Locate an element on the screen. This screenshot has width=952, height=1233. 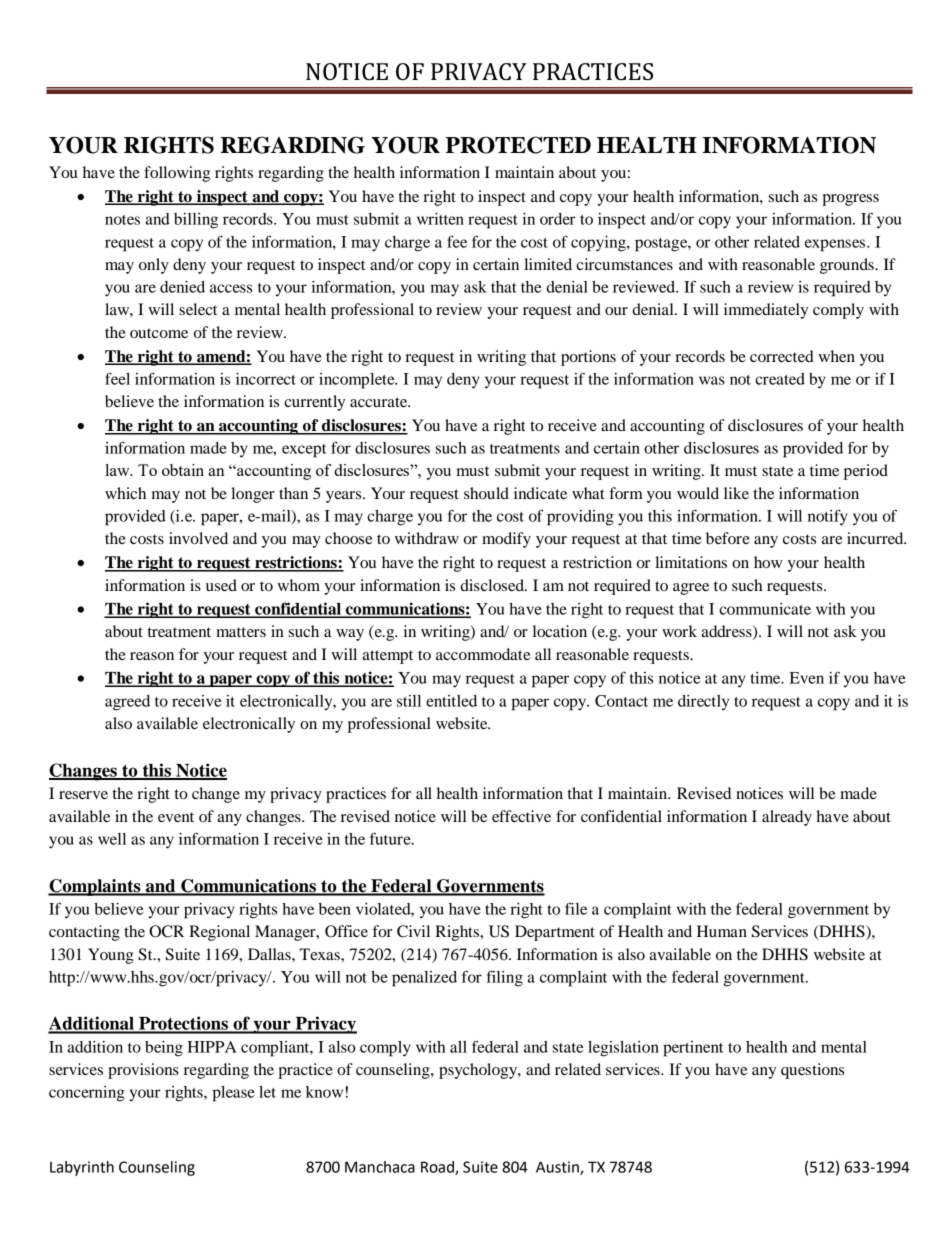
progress is located at coordinates (850, 200).
